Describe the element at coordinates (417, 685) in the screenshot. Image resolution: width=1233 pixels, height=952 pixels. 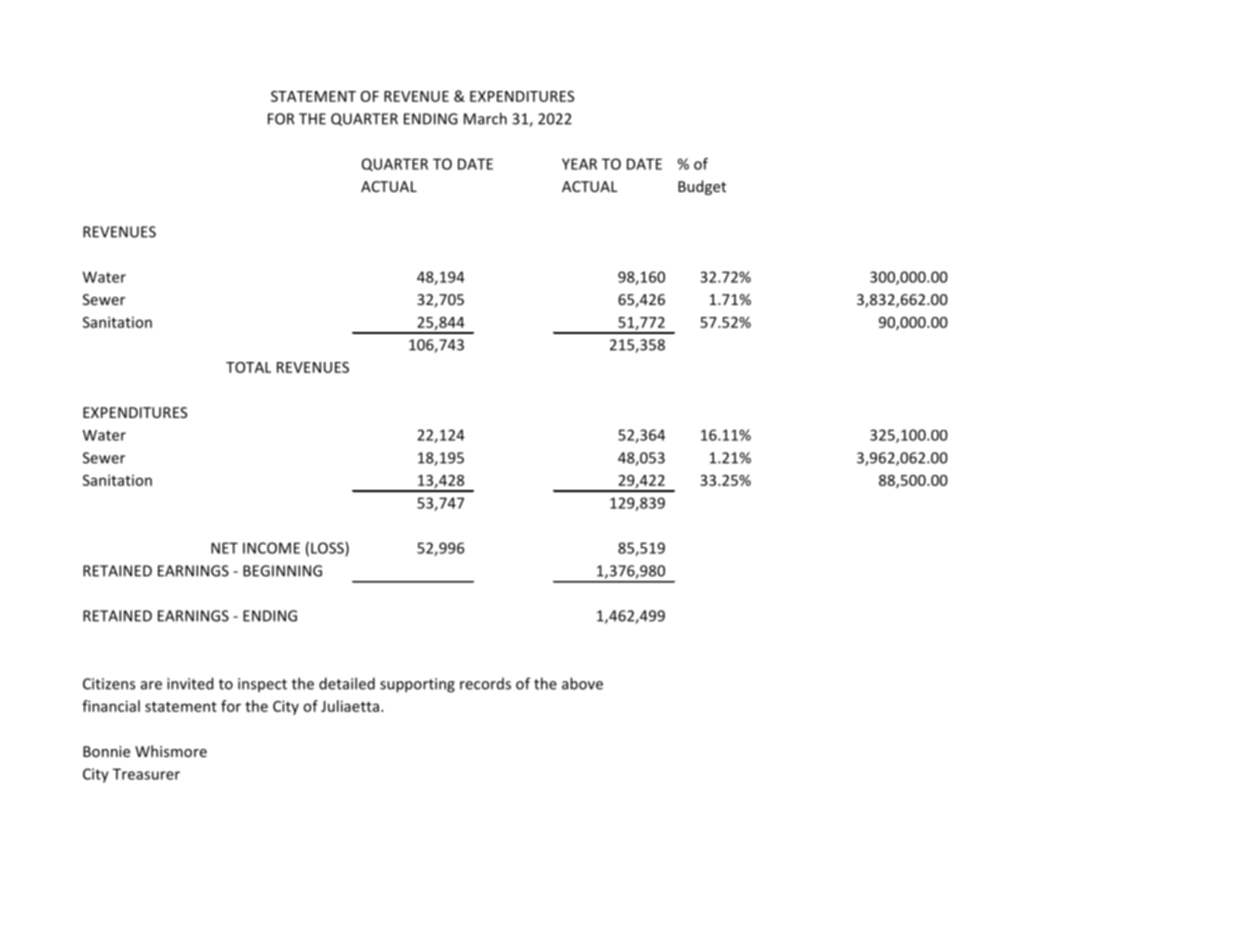
I see `supporting` at that location.
